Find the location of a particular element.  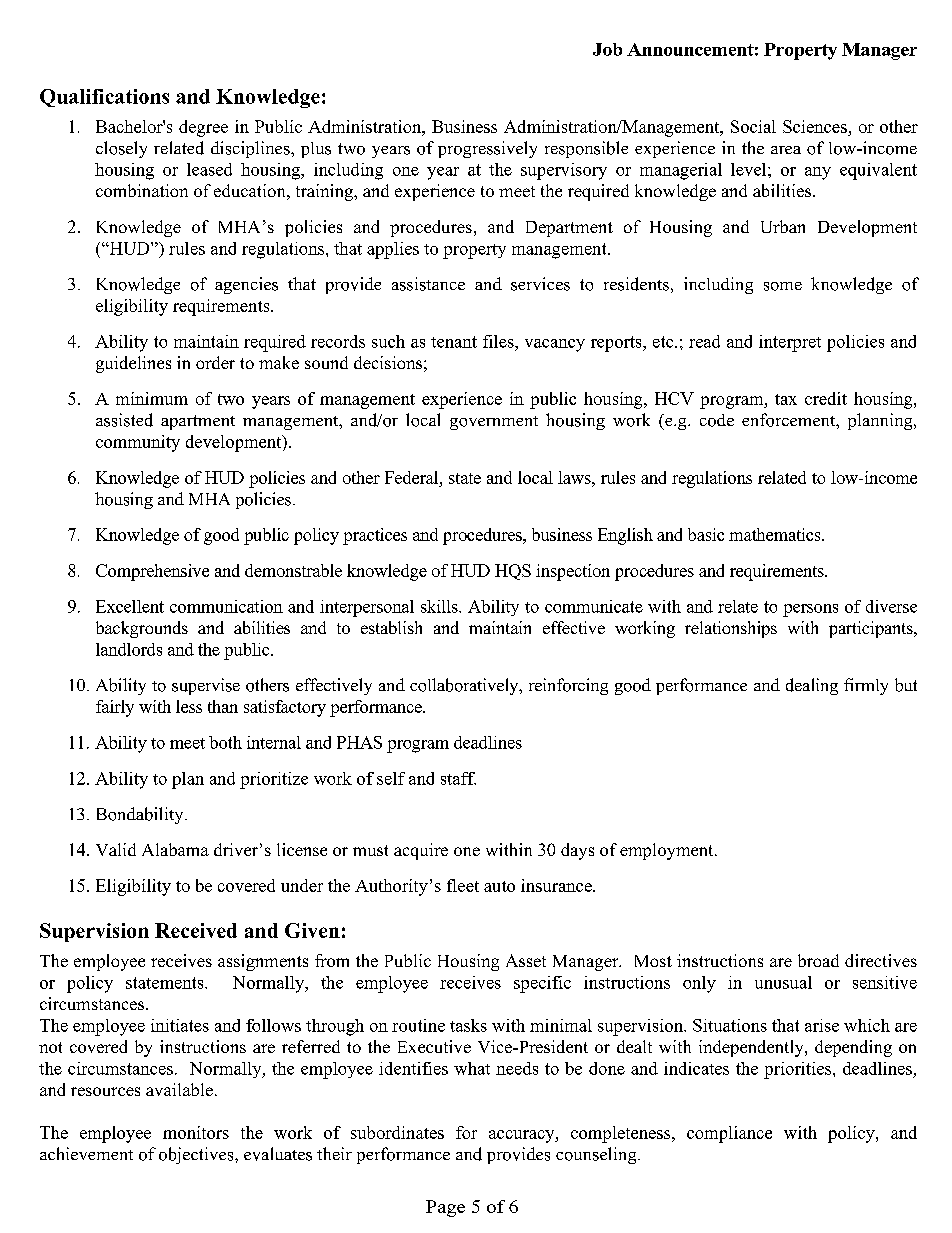

guidelines is located at coordinates (133, 364).
